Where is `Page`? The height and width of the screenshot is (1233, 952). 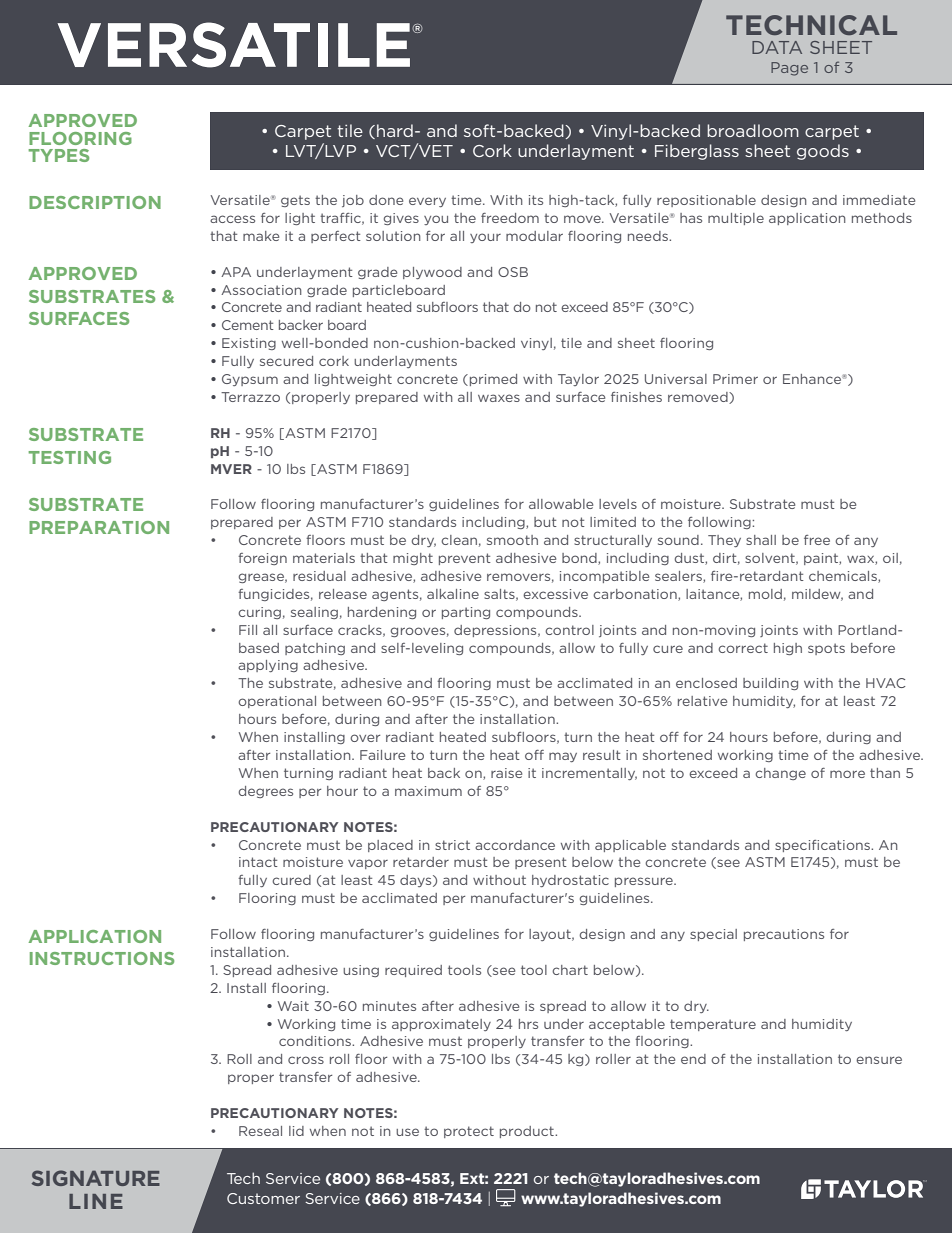
Page is located at coordinates (789, 69).
